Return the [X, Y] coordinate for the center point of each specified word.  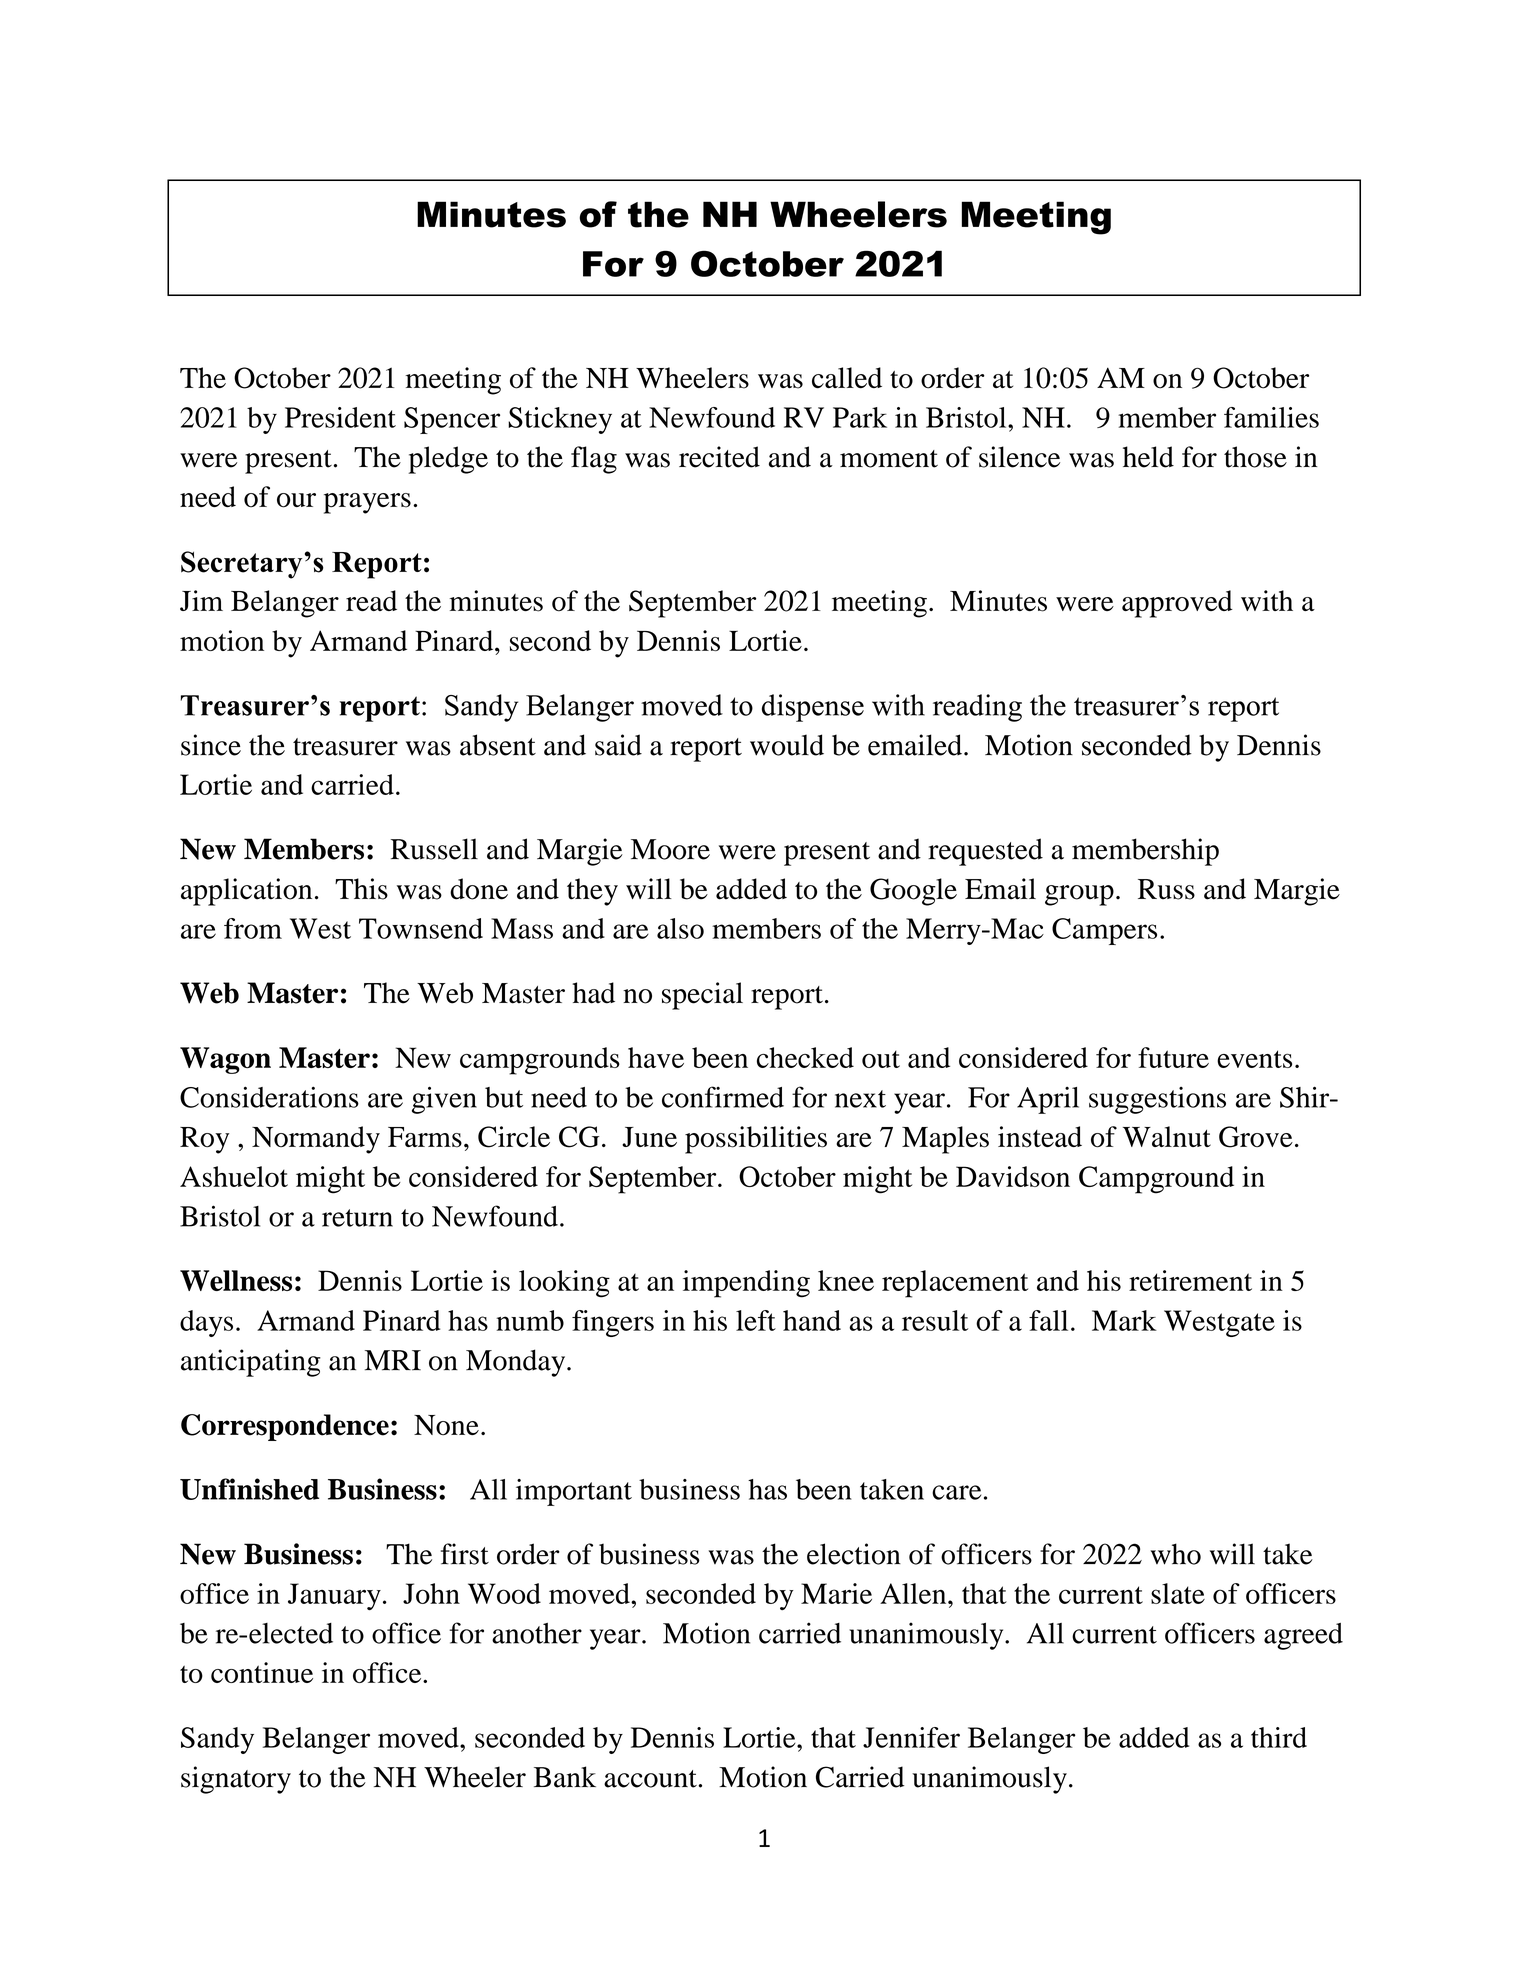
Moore [670, 849]
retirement [1190, 1280]
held [1148, 457]
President [340, 417]
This [361, 889]
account [651, 1779]
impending [746, 1284]
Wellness [236, 1280]
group [1079, 895]
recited [719, 457]
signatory [236, 1780]
